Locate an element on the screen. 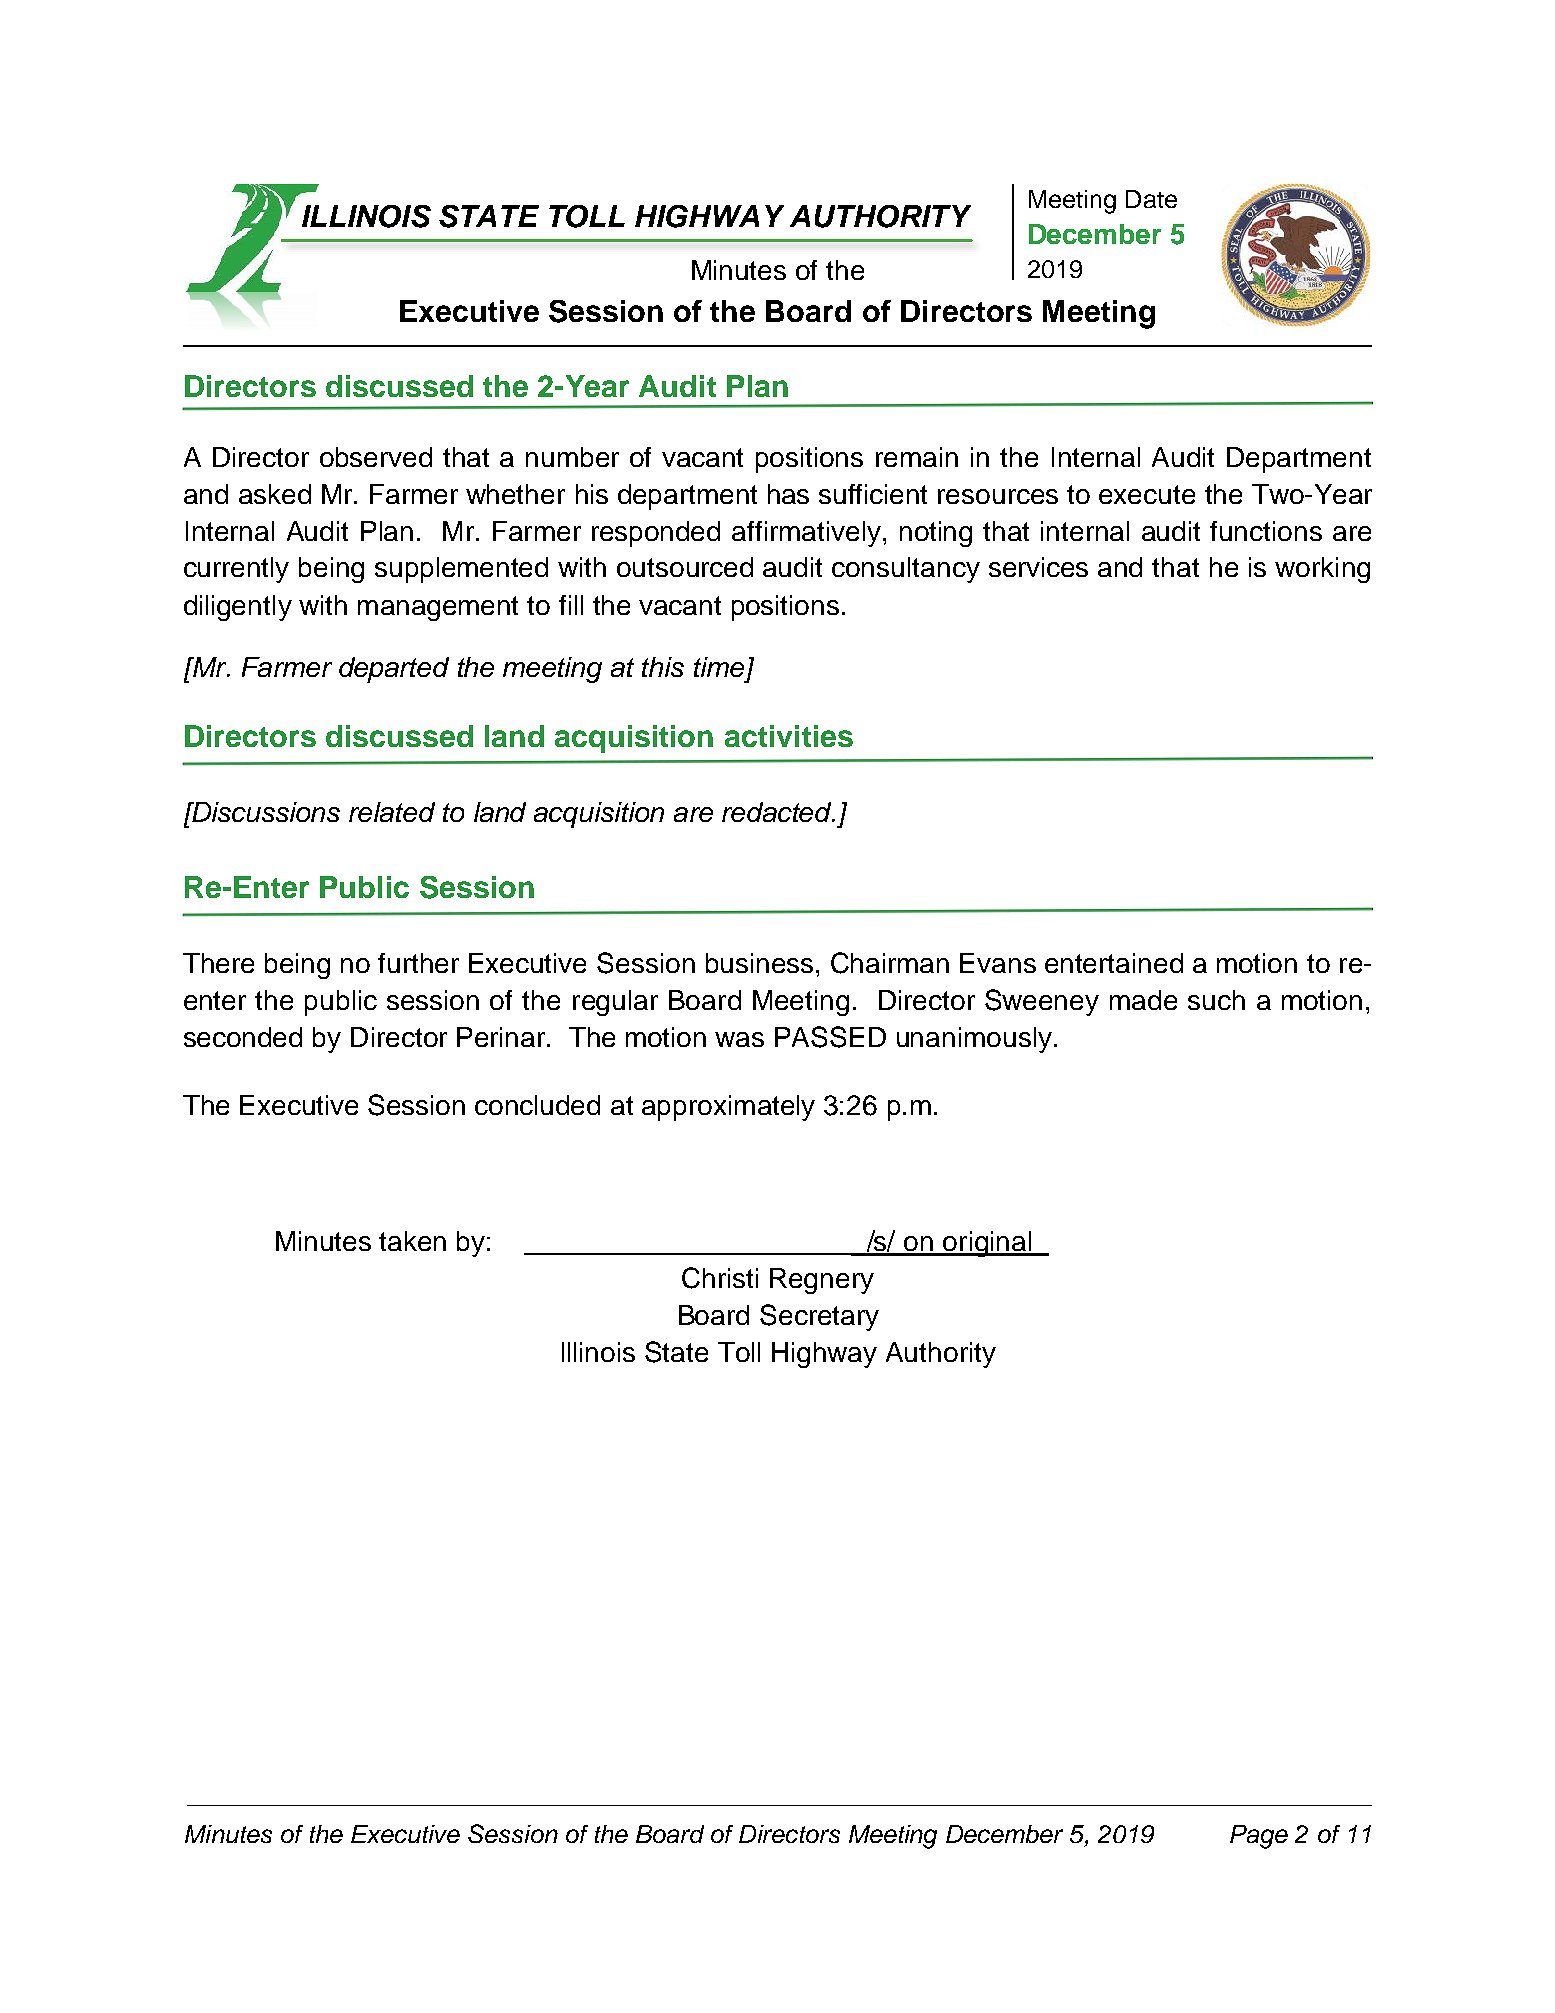 Image resolution: width=1555 pixels, height=2013 pixels. such is located at coordinates (1216, 1000).
